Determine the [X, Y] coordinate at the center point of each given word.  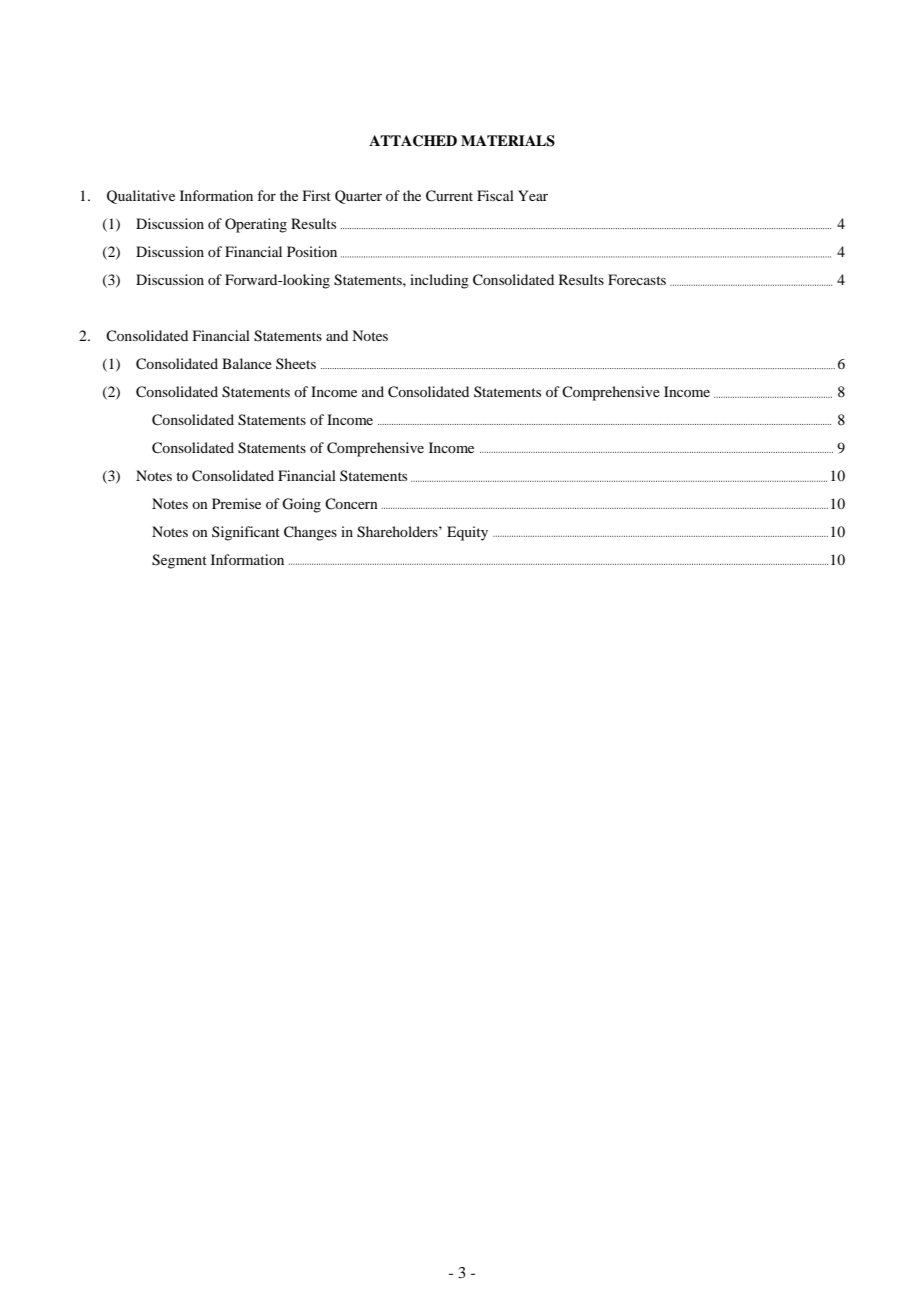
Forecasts [637, 279]
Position [312, 251]
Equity [467, 533]
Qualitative [141, 197]
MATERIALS [508, 141]
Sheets [296, 363]
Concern [351, 504]
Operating [256, 225]
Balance [247, 363]
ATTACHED [413, 141]
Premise [236, 503]
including [439, 281]
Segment [179, 561]
